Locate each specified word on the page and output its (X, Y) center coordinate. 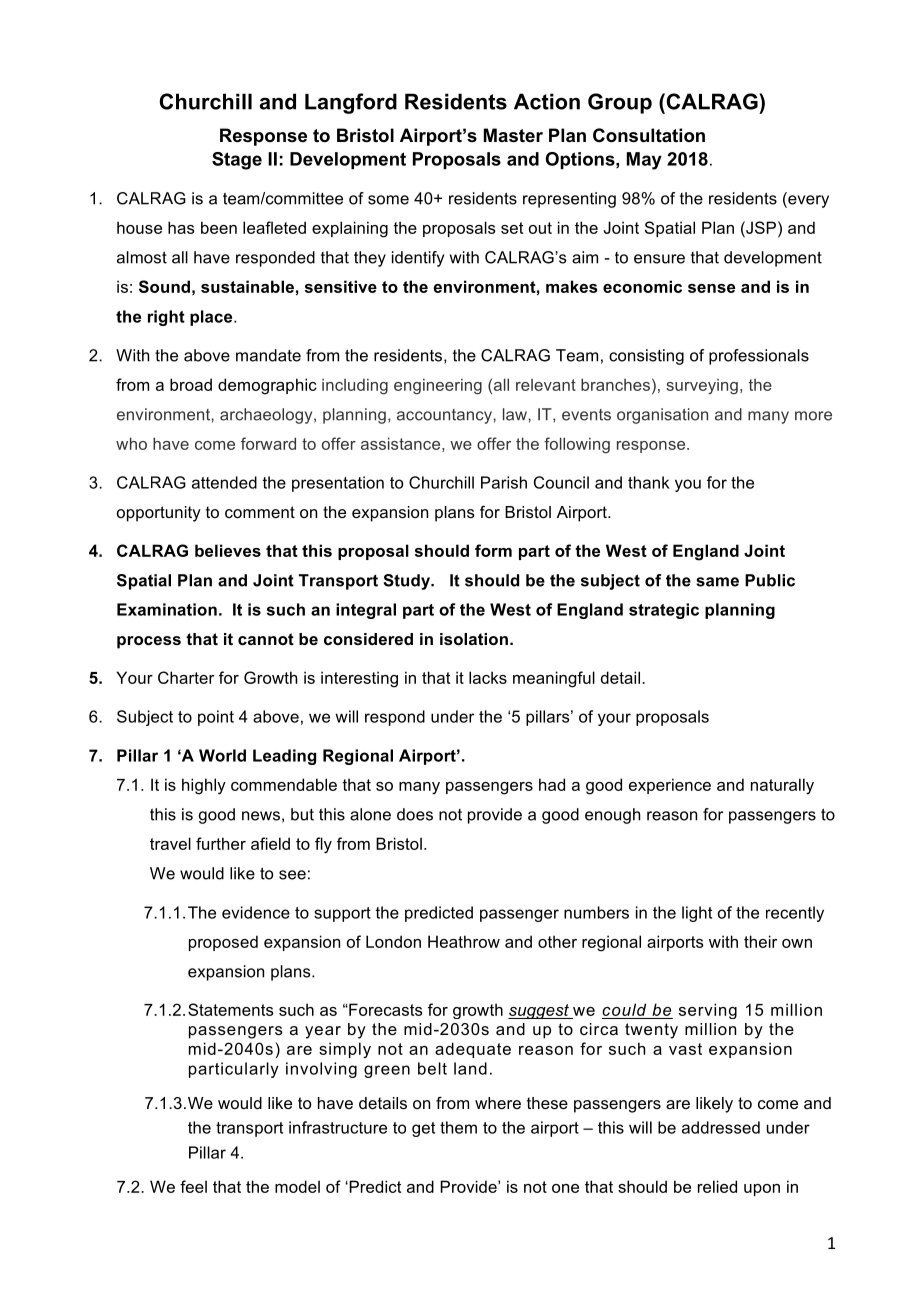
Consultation (649, 135)
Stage (237, 161)
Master (513, 135)
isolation (474, 639)
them (458, 1127)
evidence (256, 912)
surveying (702, 387)
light (697, 914)
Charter (186, 677)
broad (191, 384)
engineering (438, 387)
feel (193, 1186)
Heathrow (464, 941)
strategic (664, 611)
